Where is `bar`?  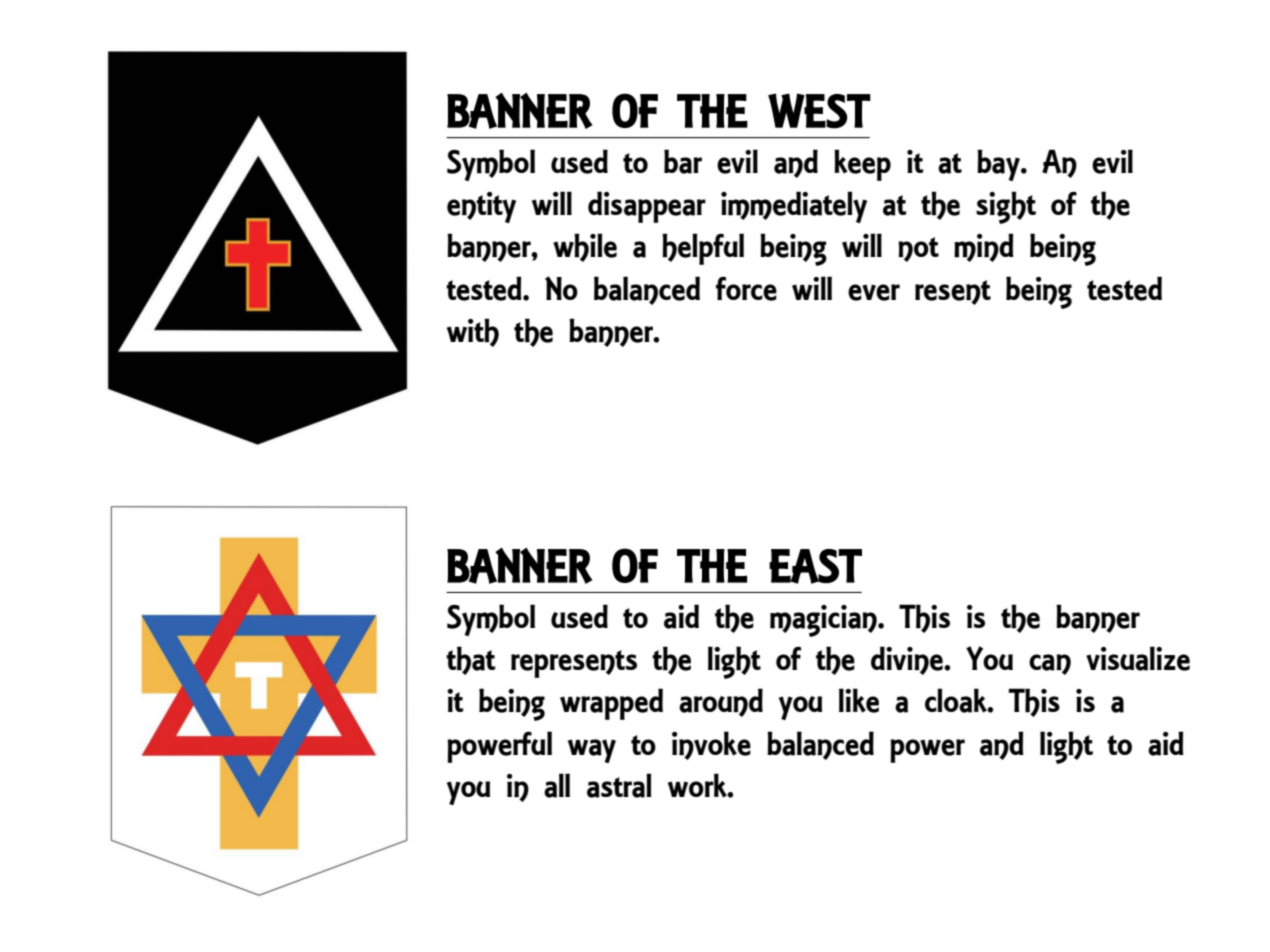 bar is located at coordinates (683, 161).
